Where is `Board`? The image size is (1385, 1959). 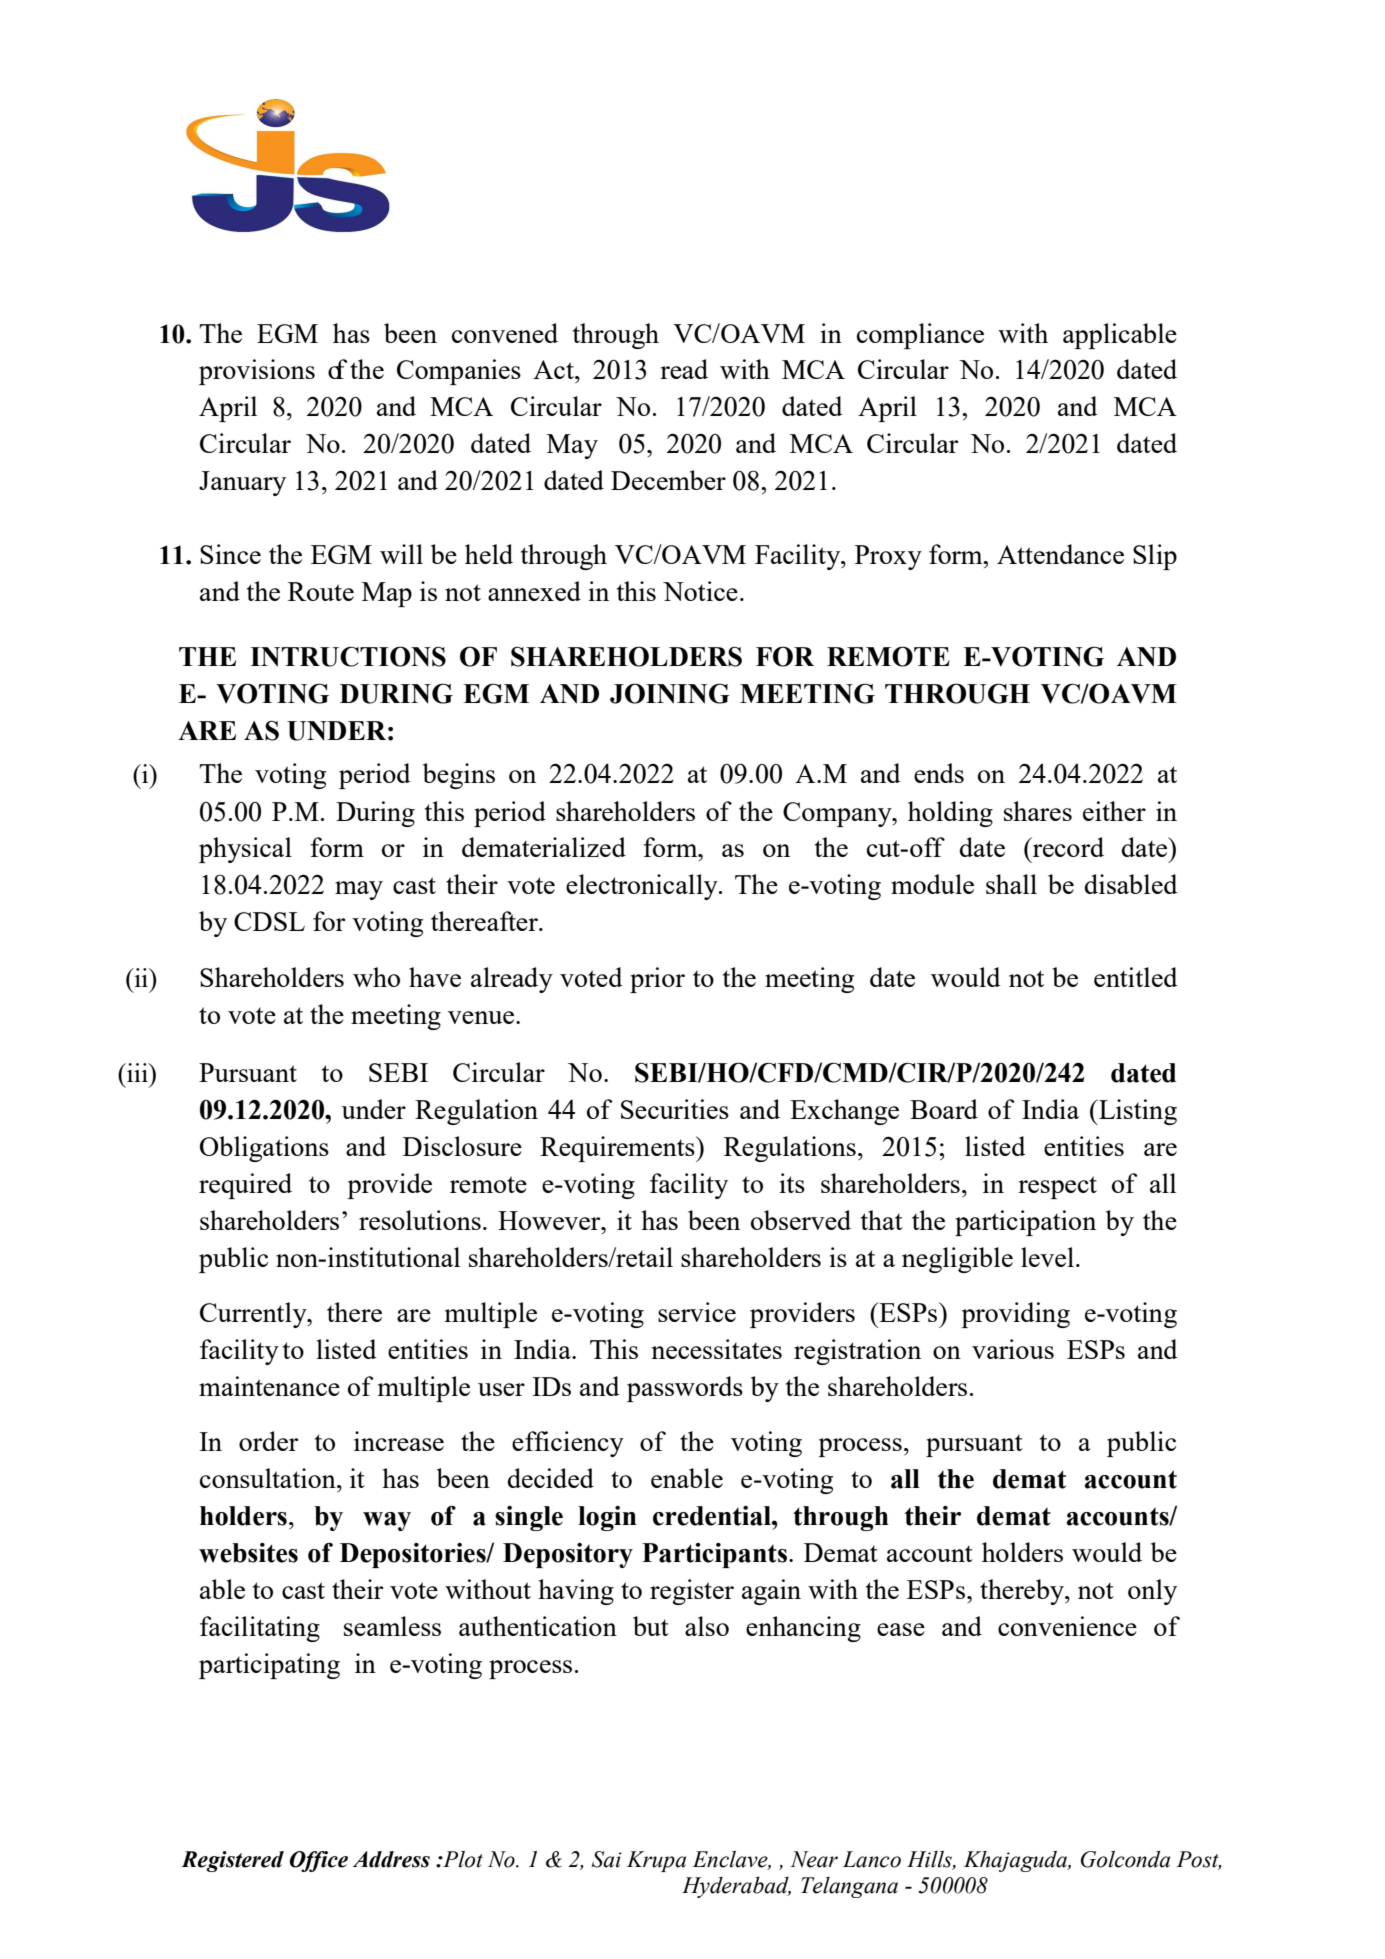
Board is located at coordinates (944, 1109).
